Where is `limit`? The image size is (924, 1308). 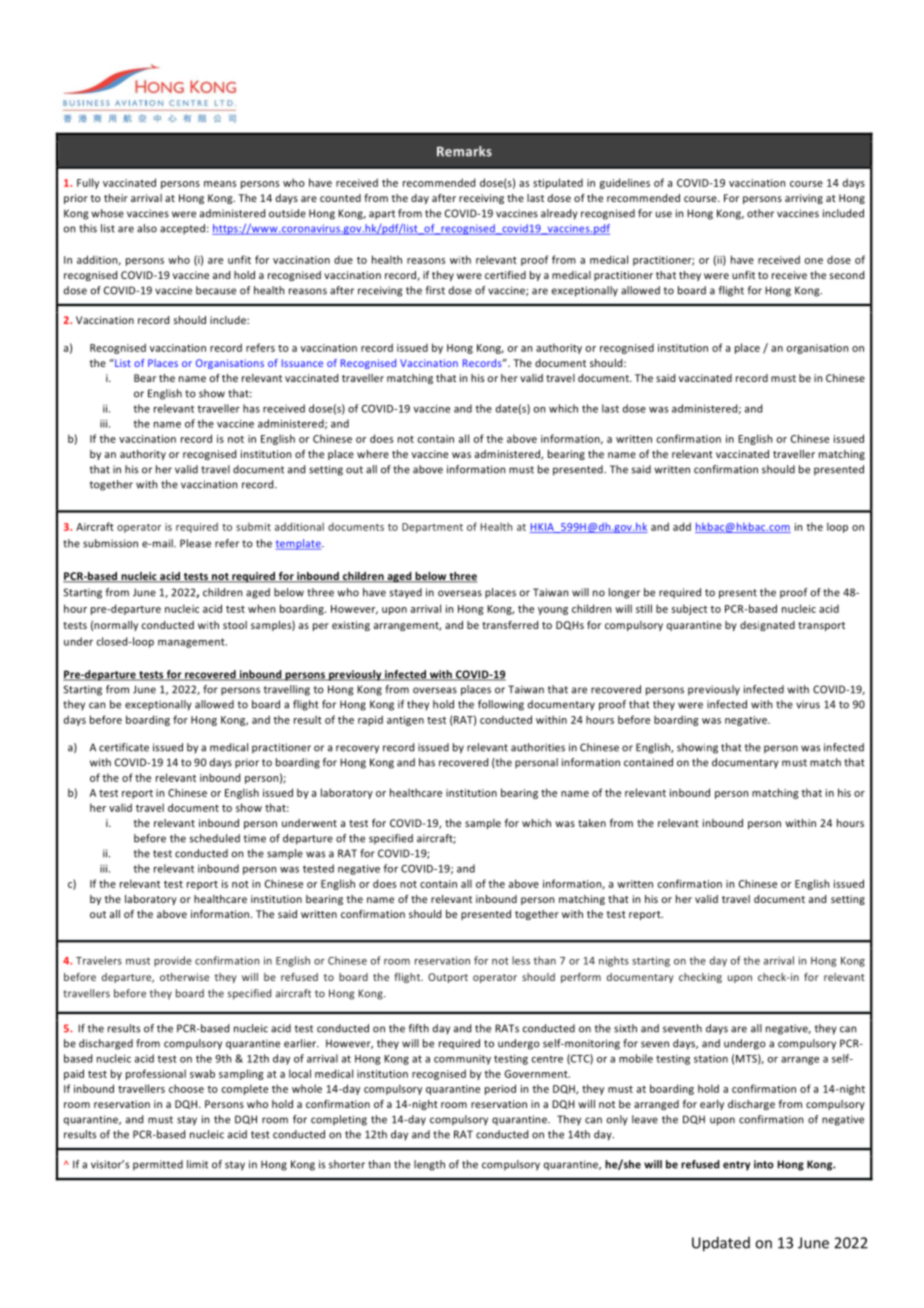
limit is located at coordinates (197, 1164).
